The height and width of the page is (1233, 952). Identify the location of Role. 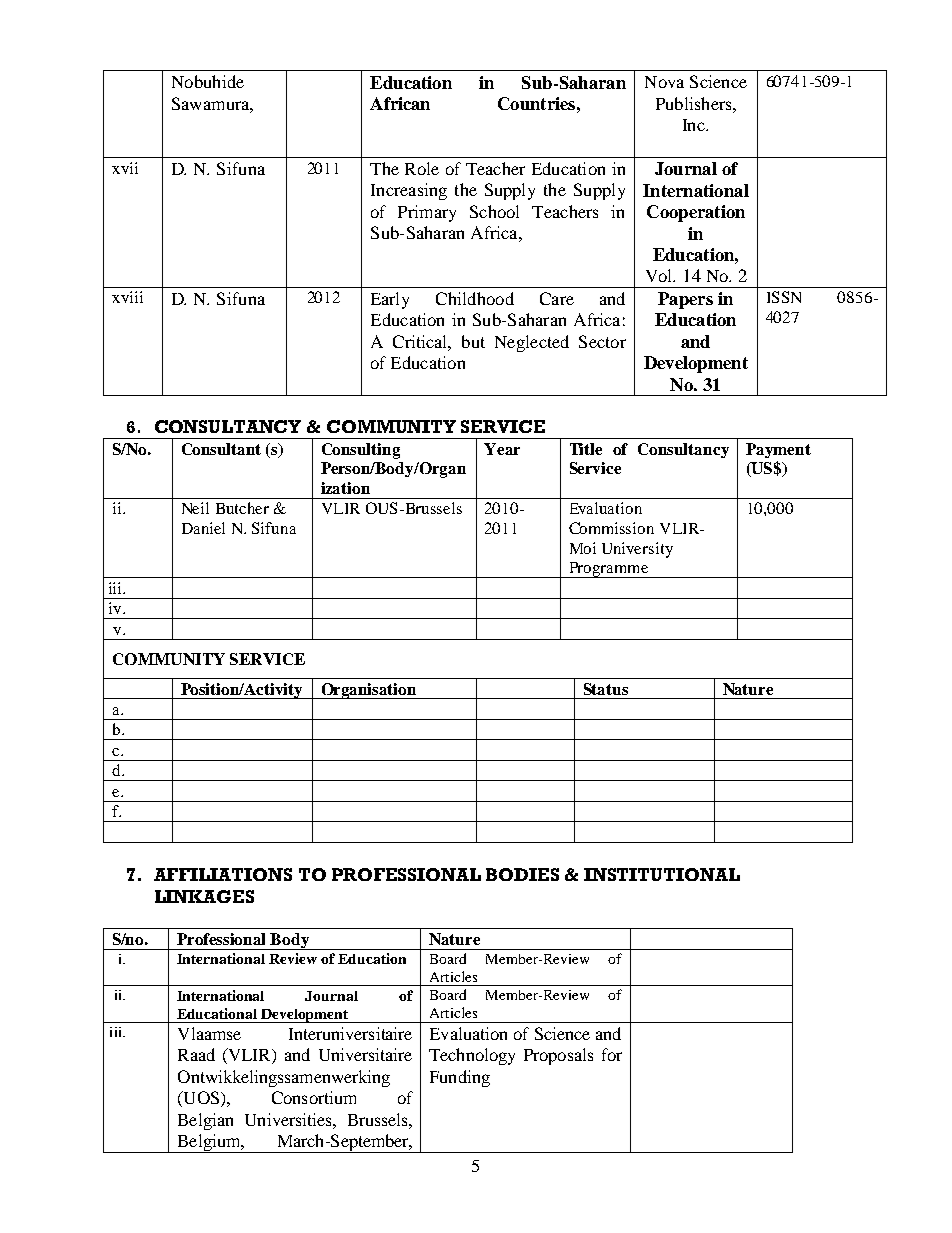
(422, 168).
